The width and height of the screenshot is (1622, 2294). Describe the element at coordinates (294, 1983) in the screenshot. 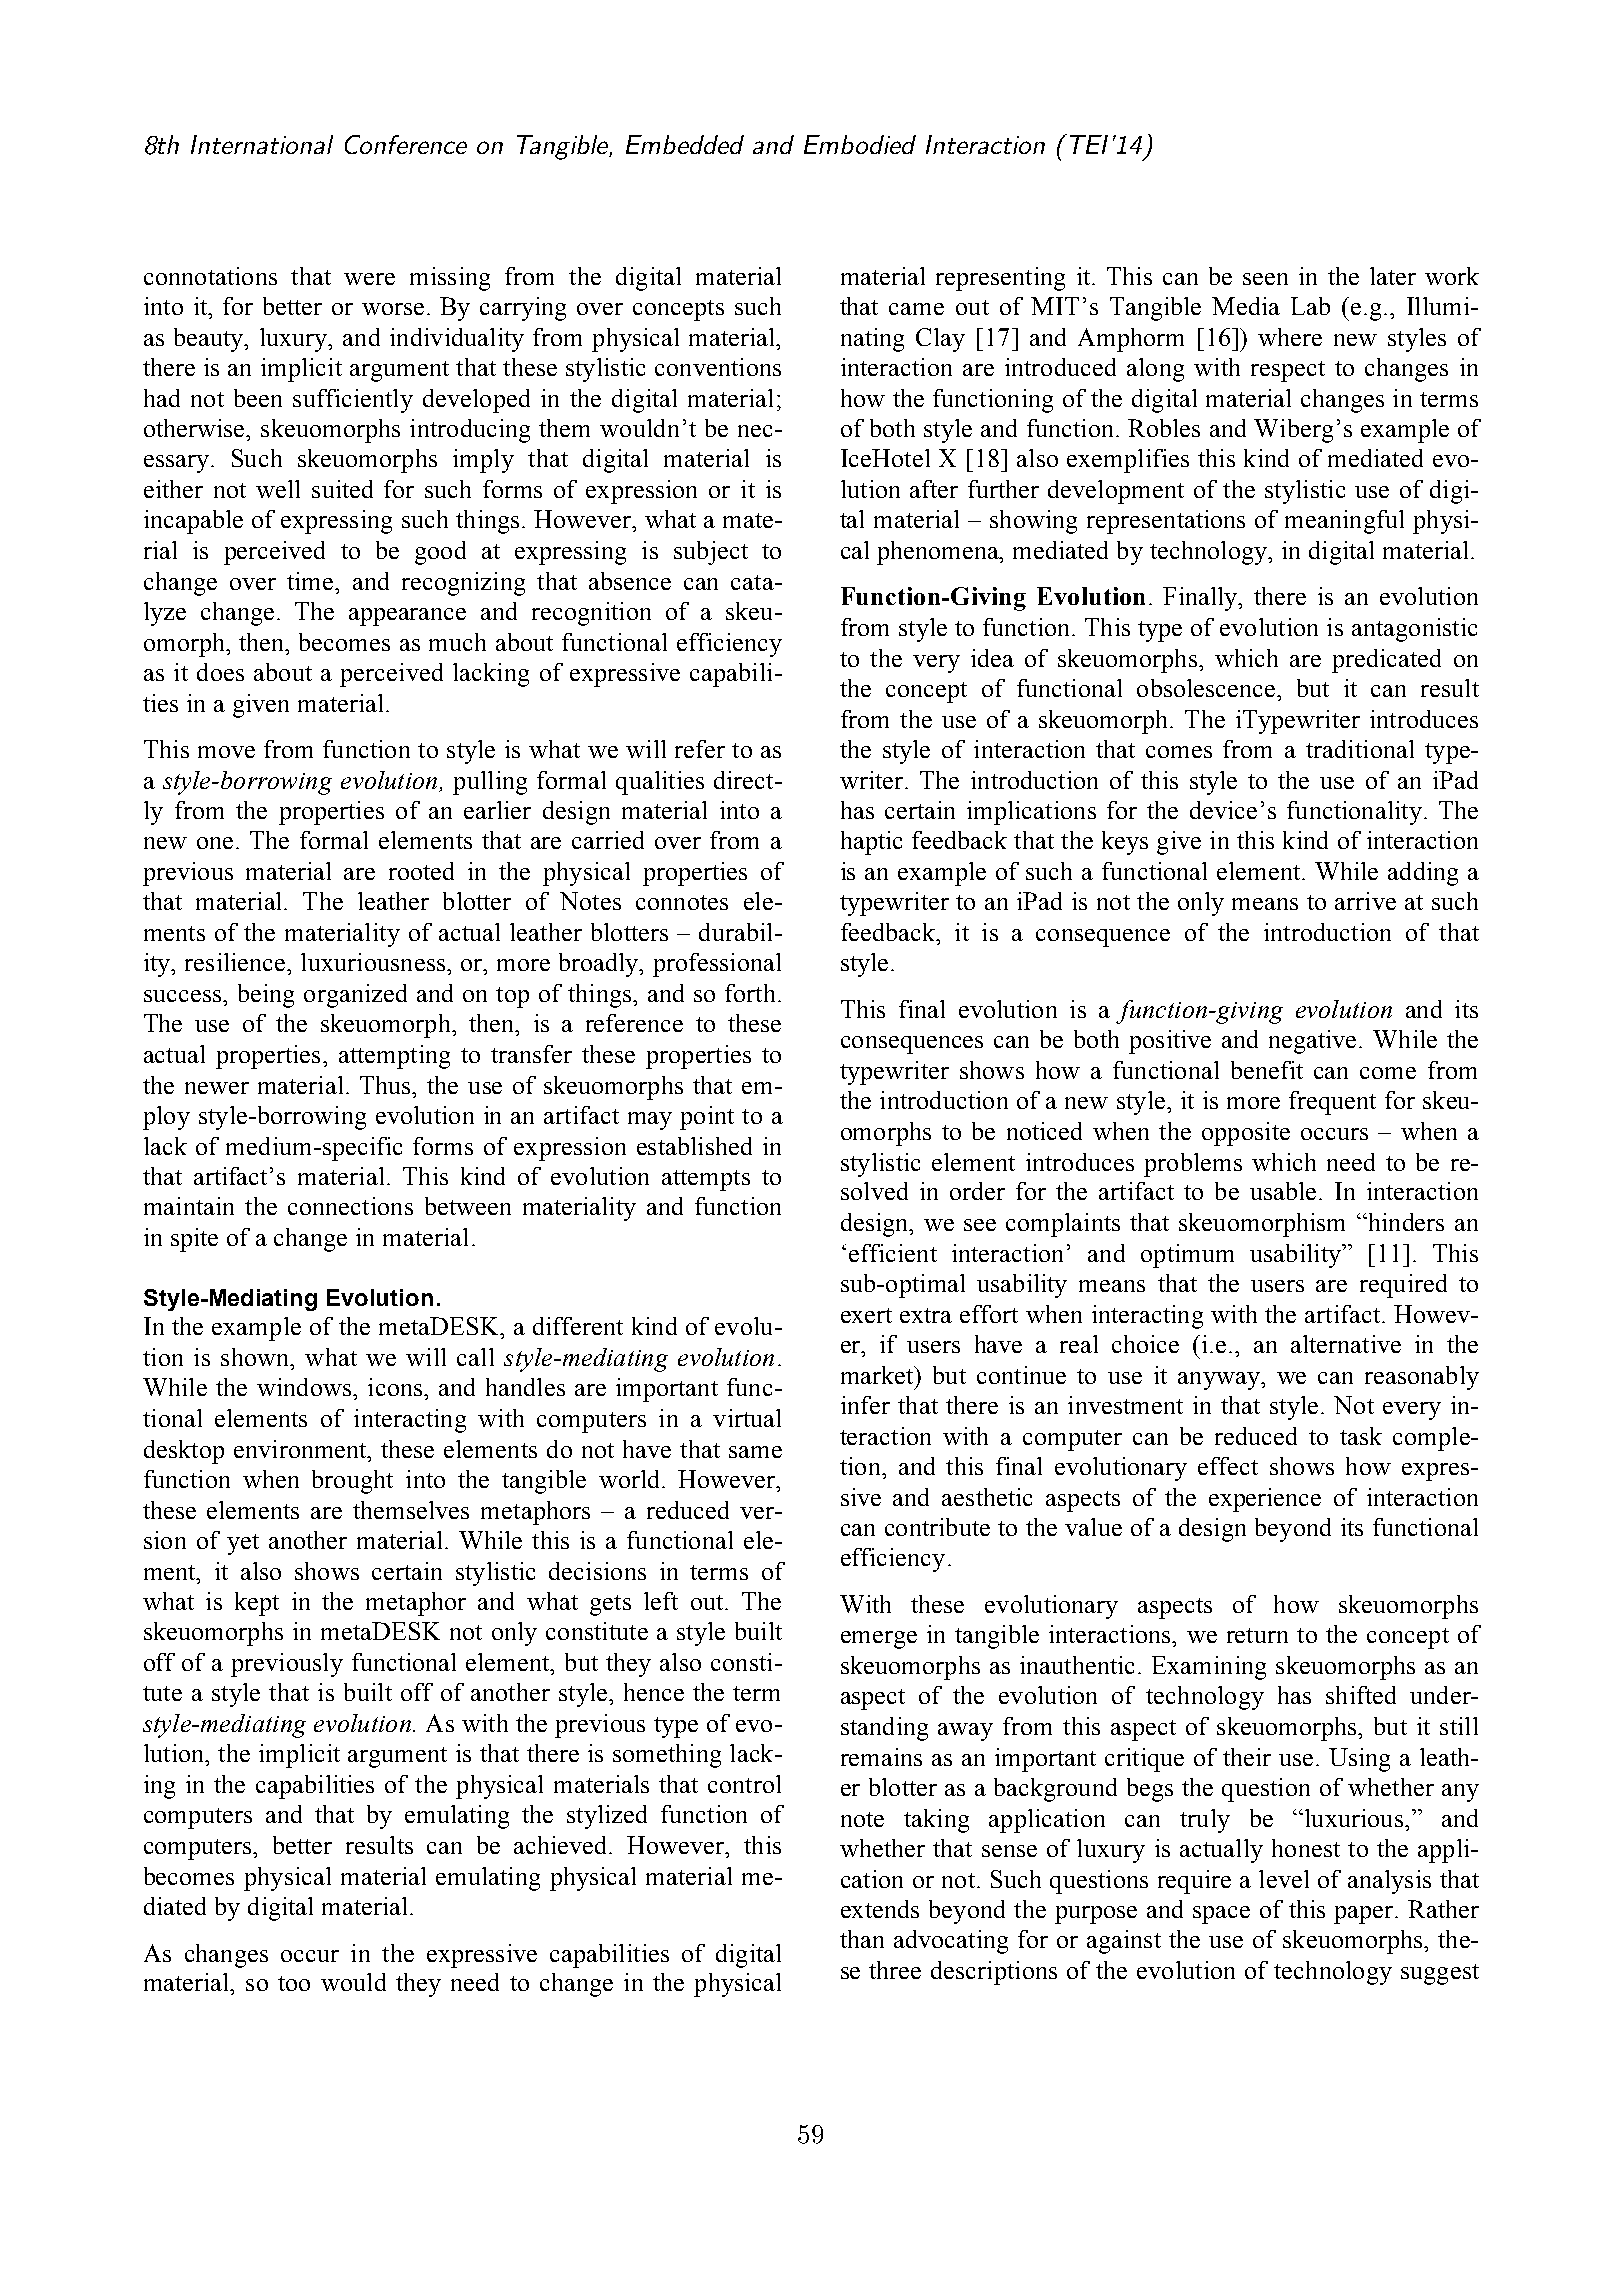

I see `too` at that location.
